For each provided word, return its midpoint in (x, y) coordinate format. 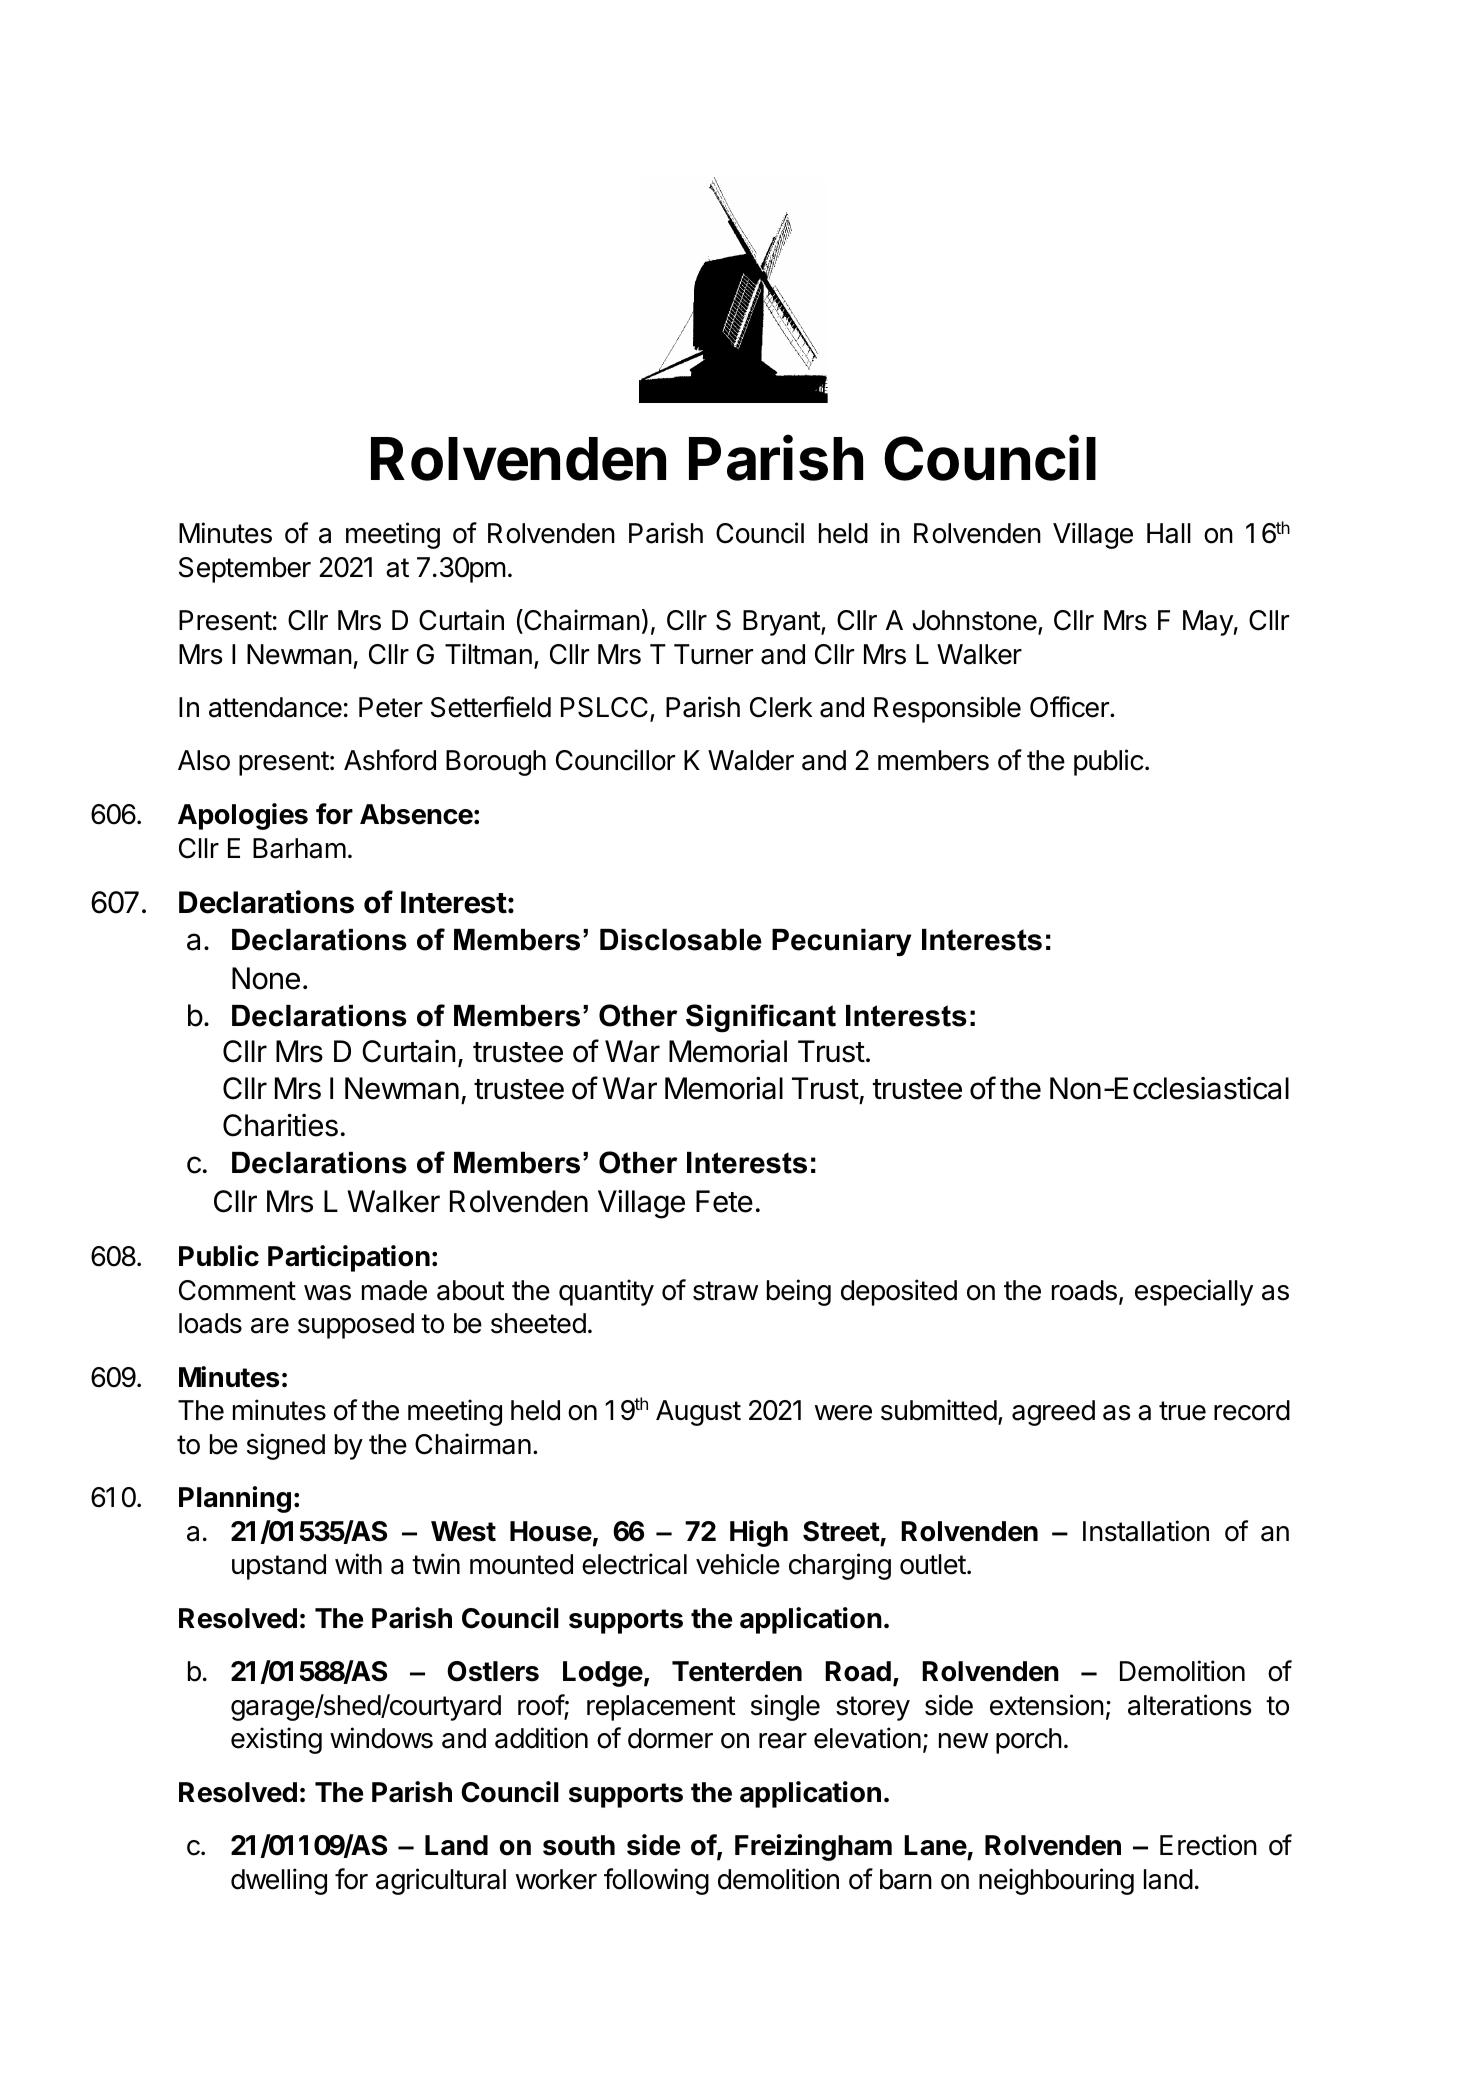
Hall (1169, 533)
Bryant (782, 623)
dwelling (279, 1881)
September (245, 570)
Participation (349, 1258)
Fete (724, 1201)
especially (1194, 1292)
